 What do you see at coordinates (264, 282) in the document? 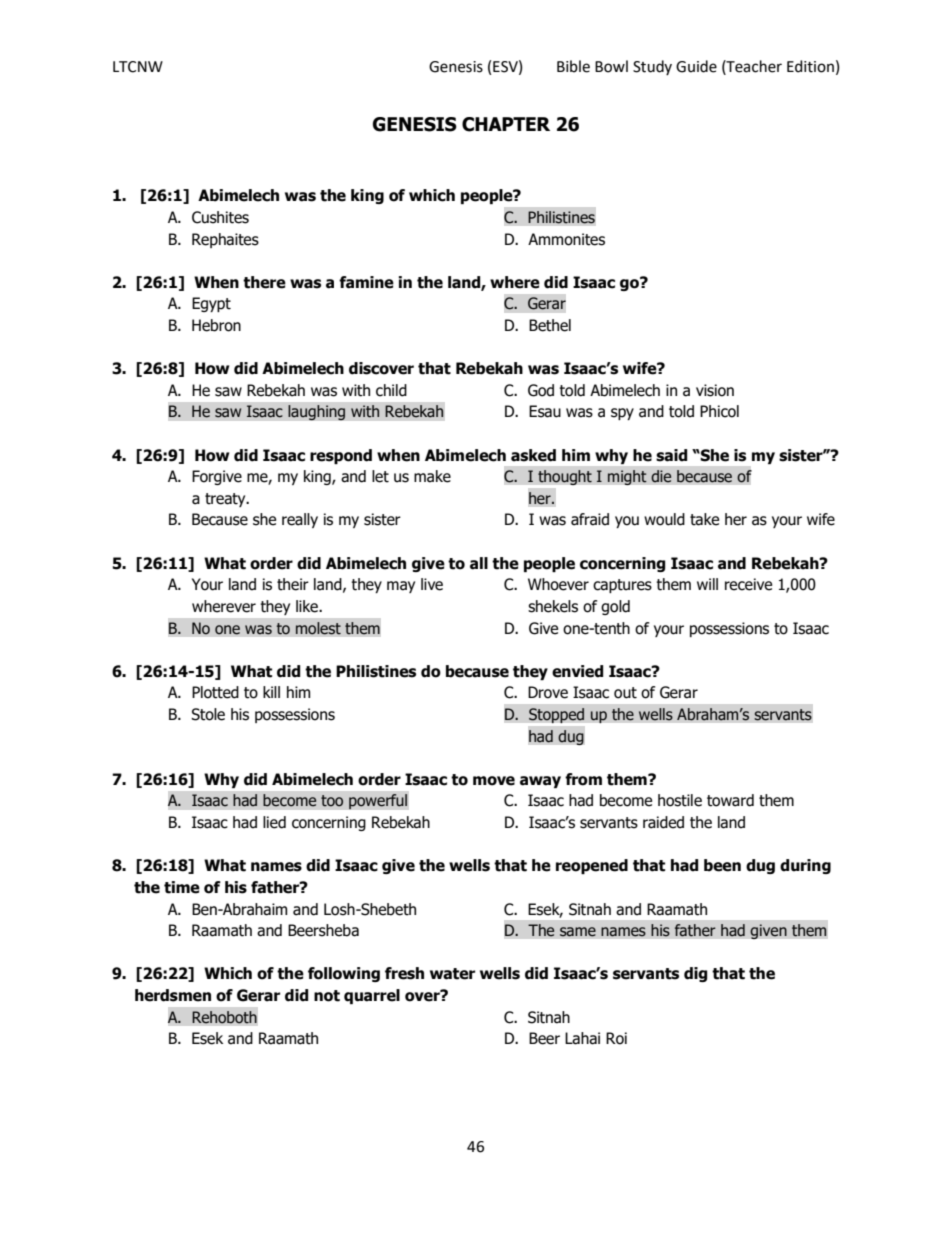
I see `there` at bounding box center [264, 282].
